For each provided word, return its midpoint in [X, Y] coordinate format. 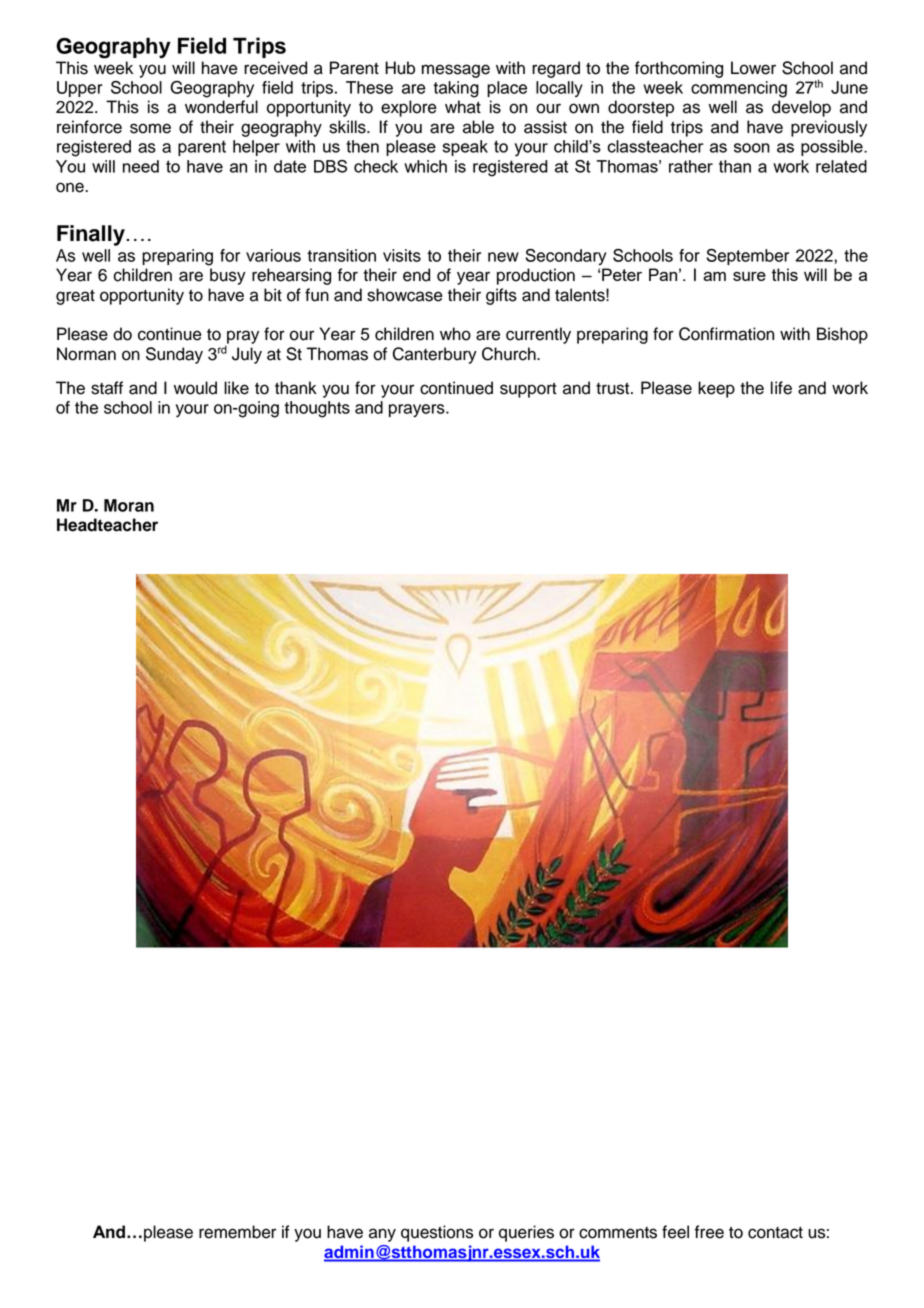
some [150, 128]
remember [237, 1232]
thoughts [317, 409]
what [463, 107]
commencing [739, 89]
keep [716, 389]
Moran [129, 505]
